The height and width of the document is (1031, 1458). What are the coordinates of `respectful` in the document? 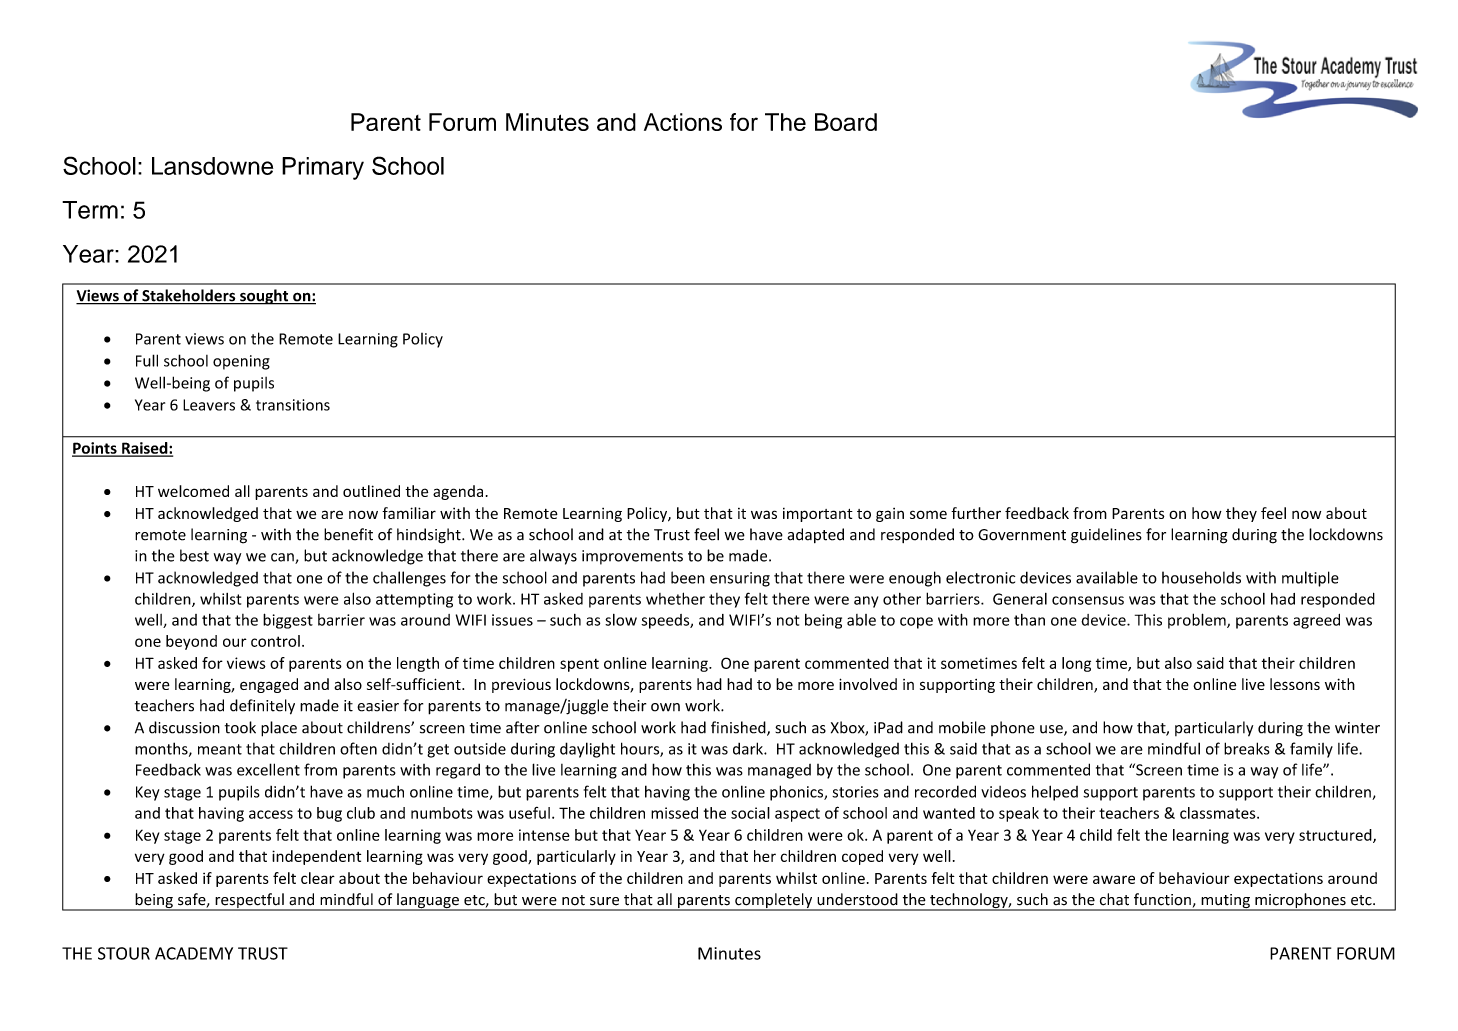 It's located at (249, 902).
